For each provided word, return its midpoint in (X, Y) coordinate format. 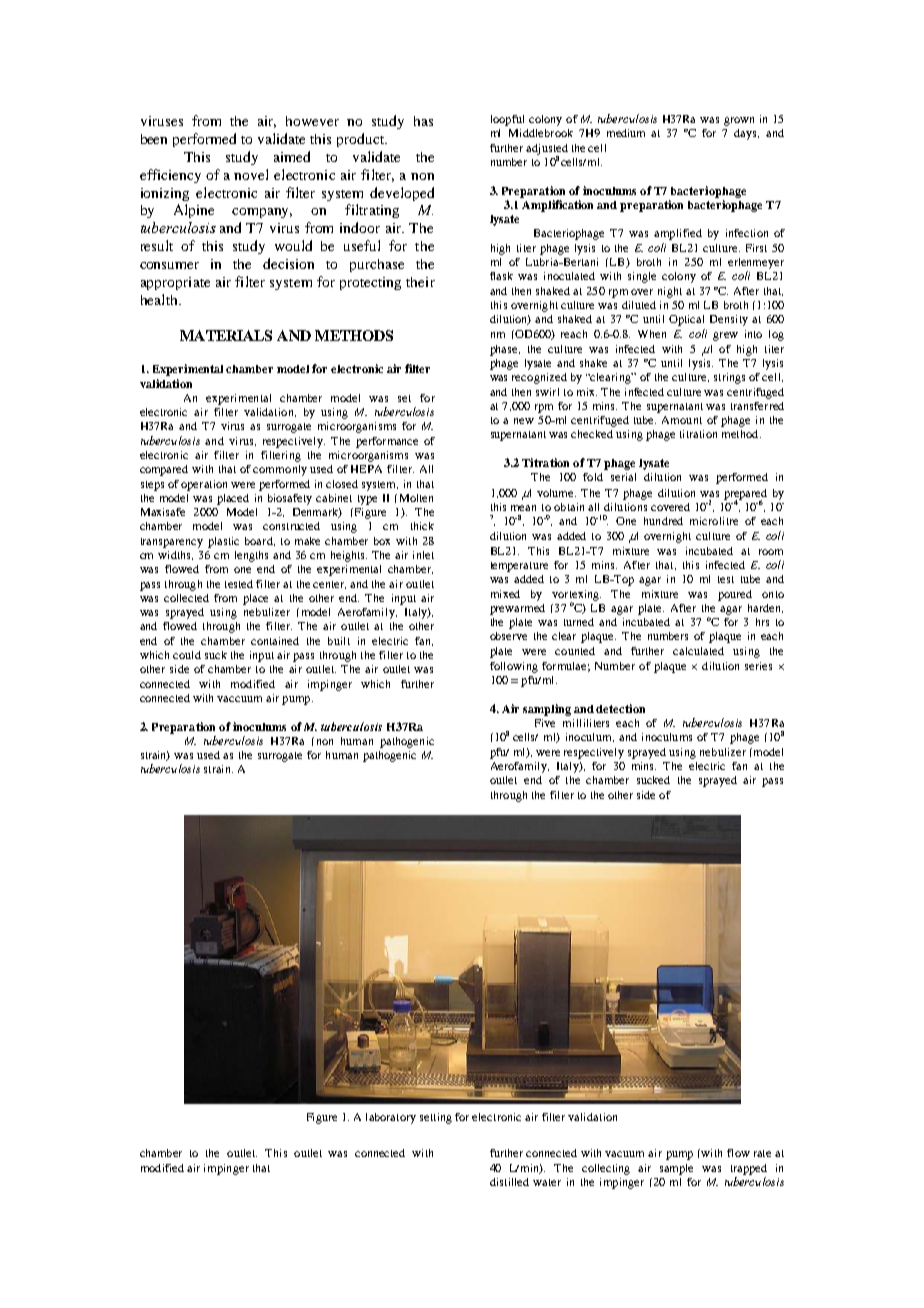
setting (436, 1118)
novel (251, 174)
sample (676, 1169)
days (746, 134)
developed (402, 194)
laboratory (391, 1118)
